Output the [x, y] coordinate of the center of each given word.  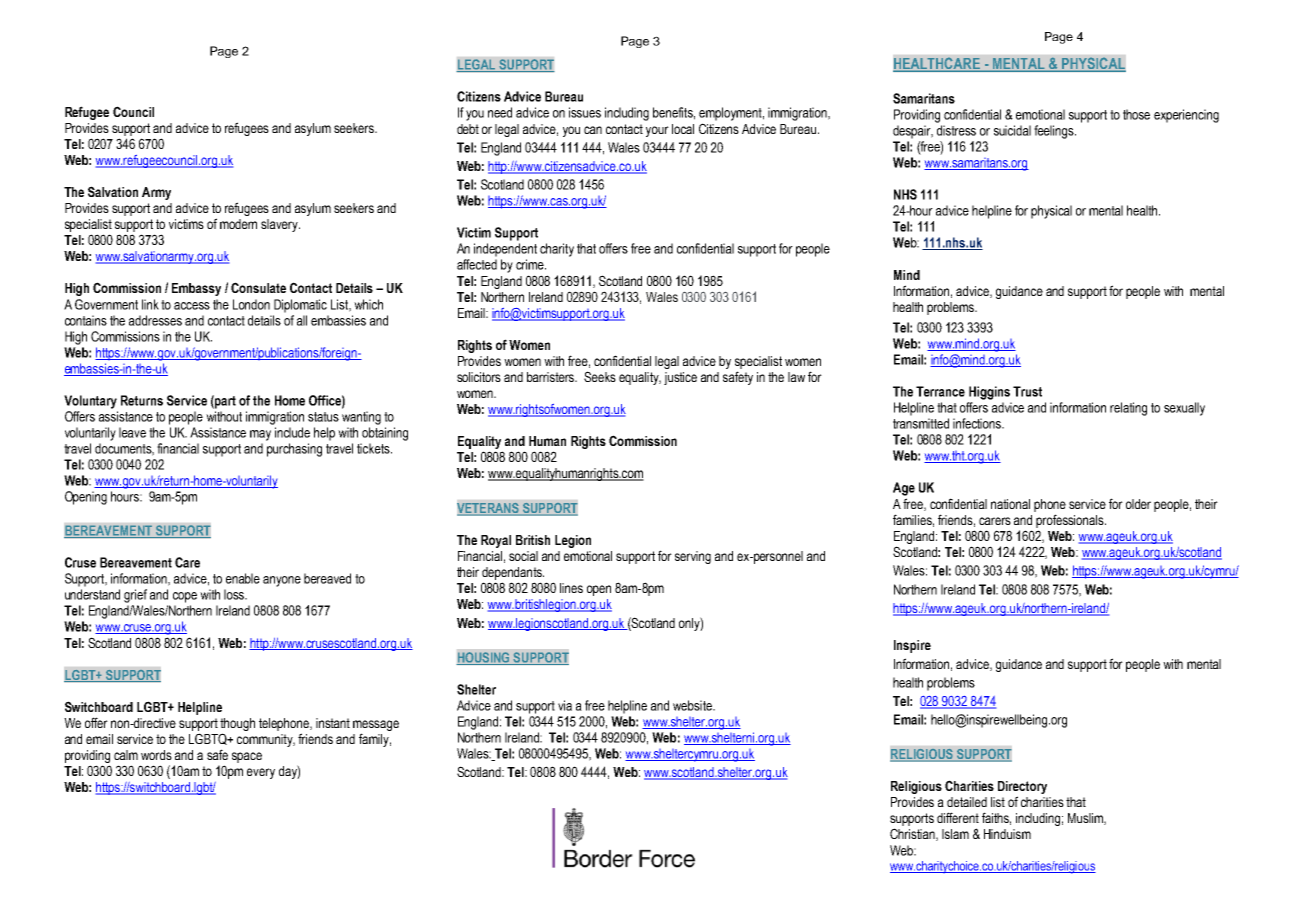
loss [235, 594]
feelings [1055, 132]
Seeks [600, 376]
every [261, 773]
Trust [1027, 391]
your [657, 131]
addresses [155, 320]
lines [571, 588]
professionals [1071, 521]
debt [468, 129]
